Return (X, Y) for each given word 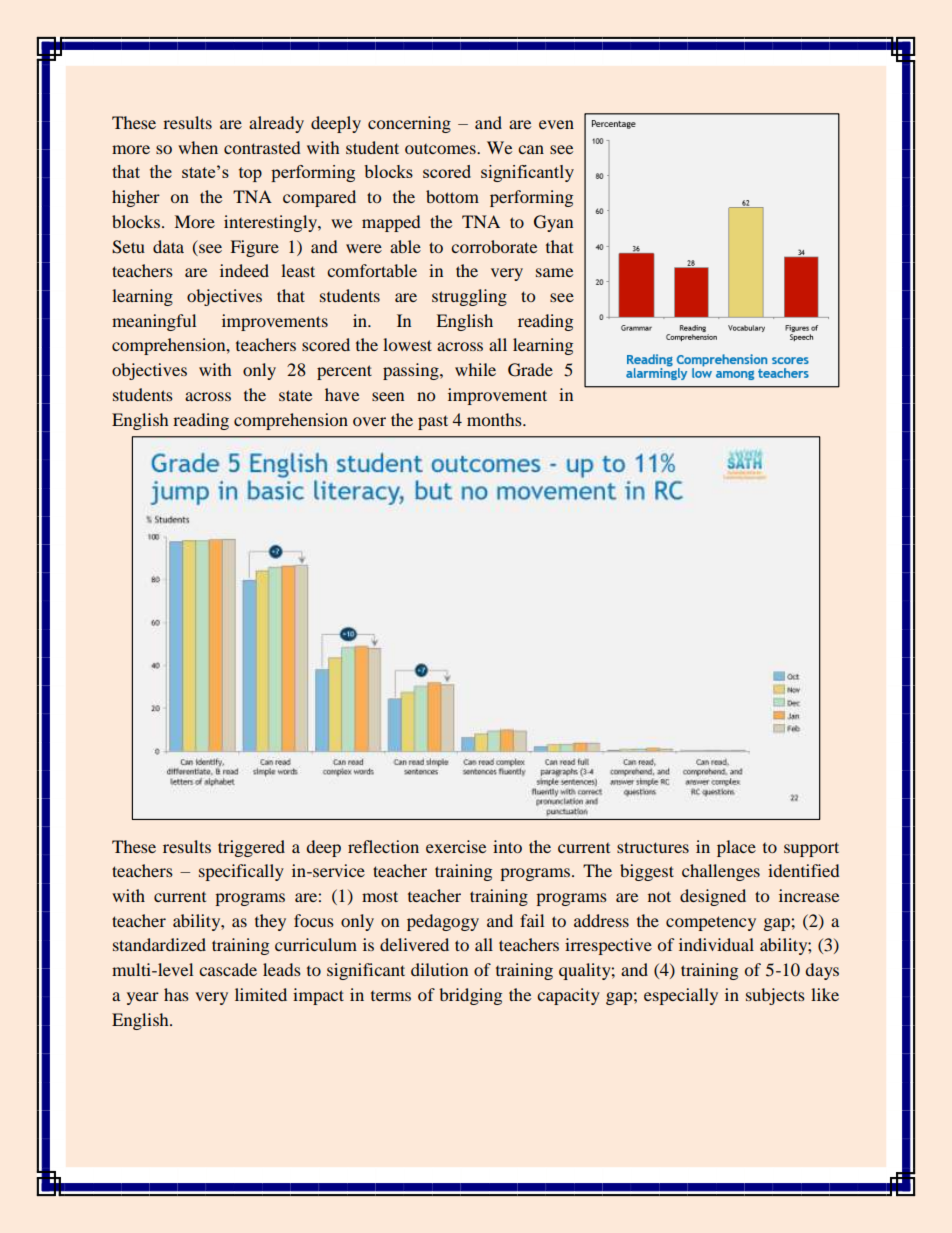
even (556, 124)
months (495, 419)
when (198, 147)
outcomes (441, 149)
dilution (439, 969)
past (433, 422)
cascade (228, 969)
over (369, 421)
